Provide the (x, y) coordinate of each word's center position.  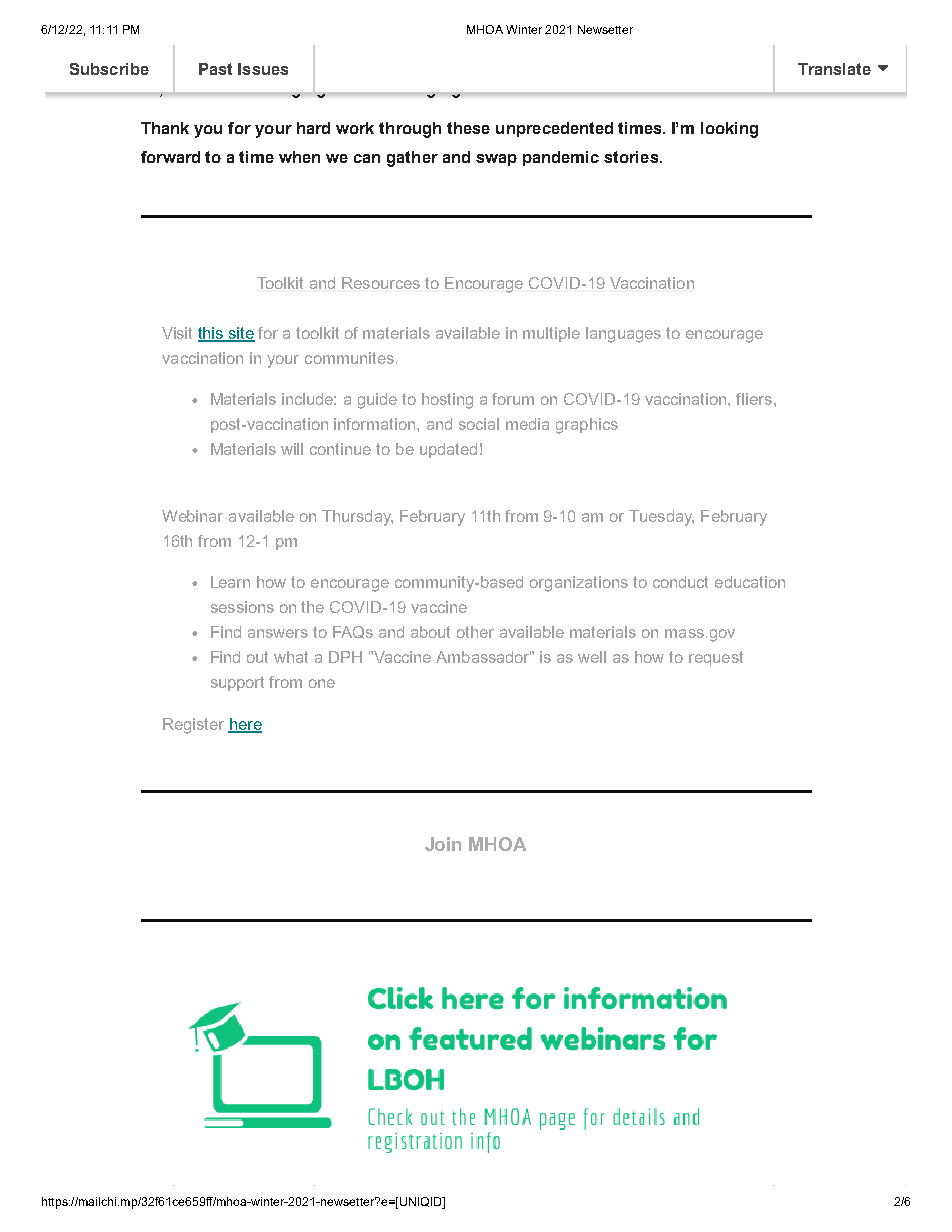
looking (729, 130)
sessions (242, 607)
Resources (381, 283)
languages (623, 335)
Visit (177, 333)
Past (215, 69)
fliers (754, 399)
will (292, 449)
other (475, 632)
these (468, 128)
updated (448, 450)
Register (193, 726)
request (716, 658)
